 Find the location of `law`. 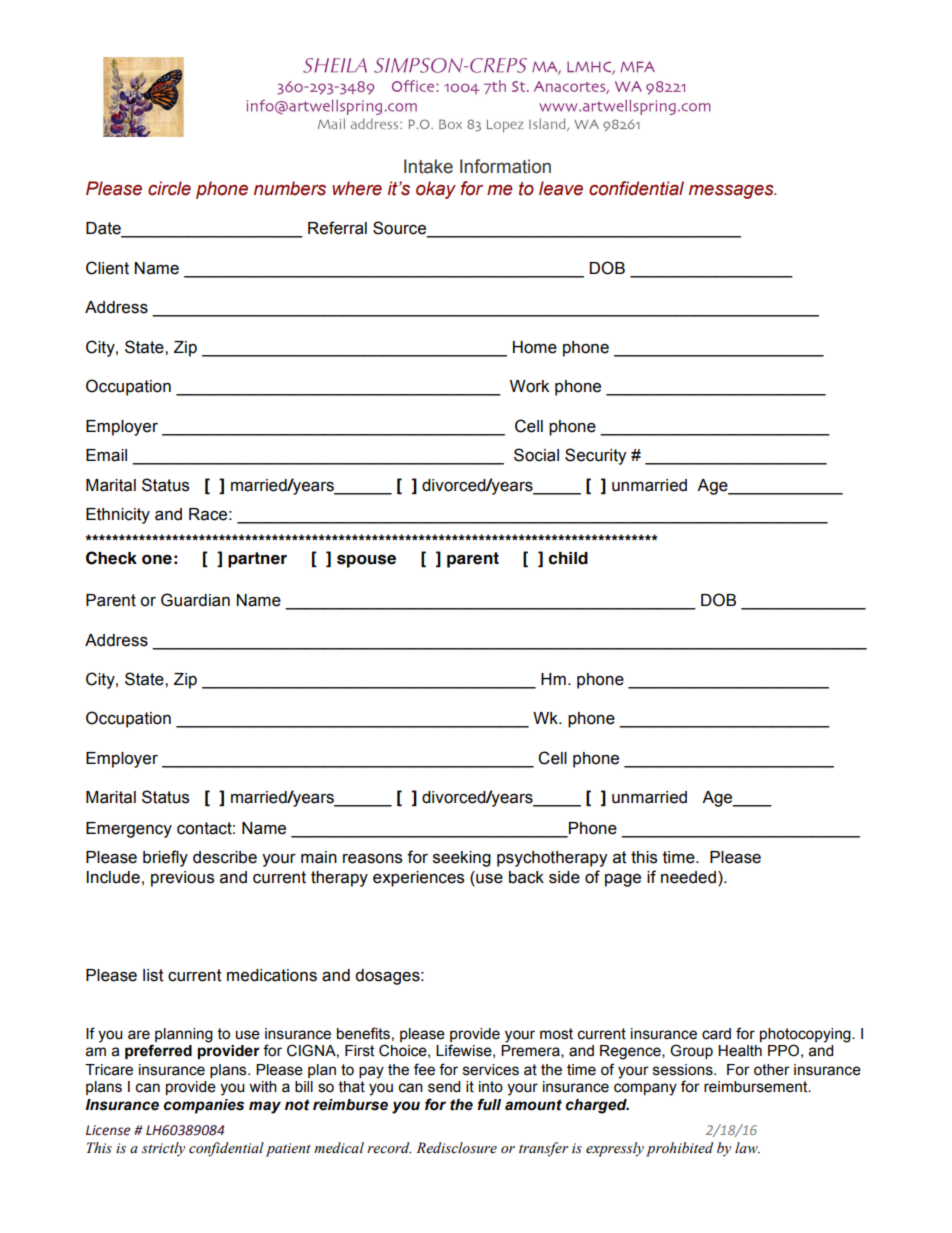

law is located at coordinates (747, 1147).
